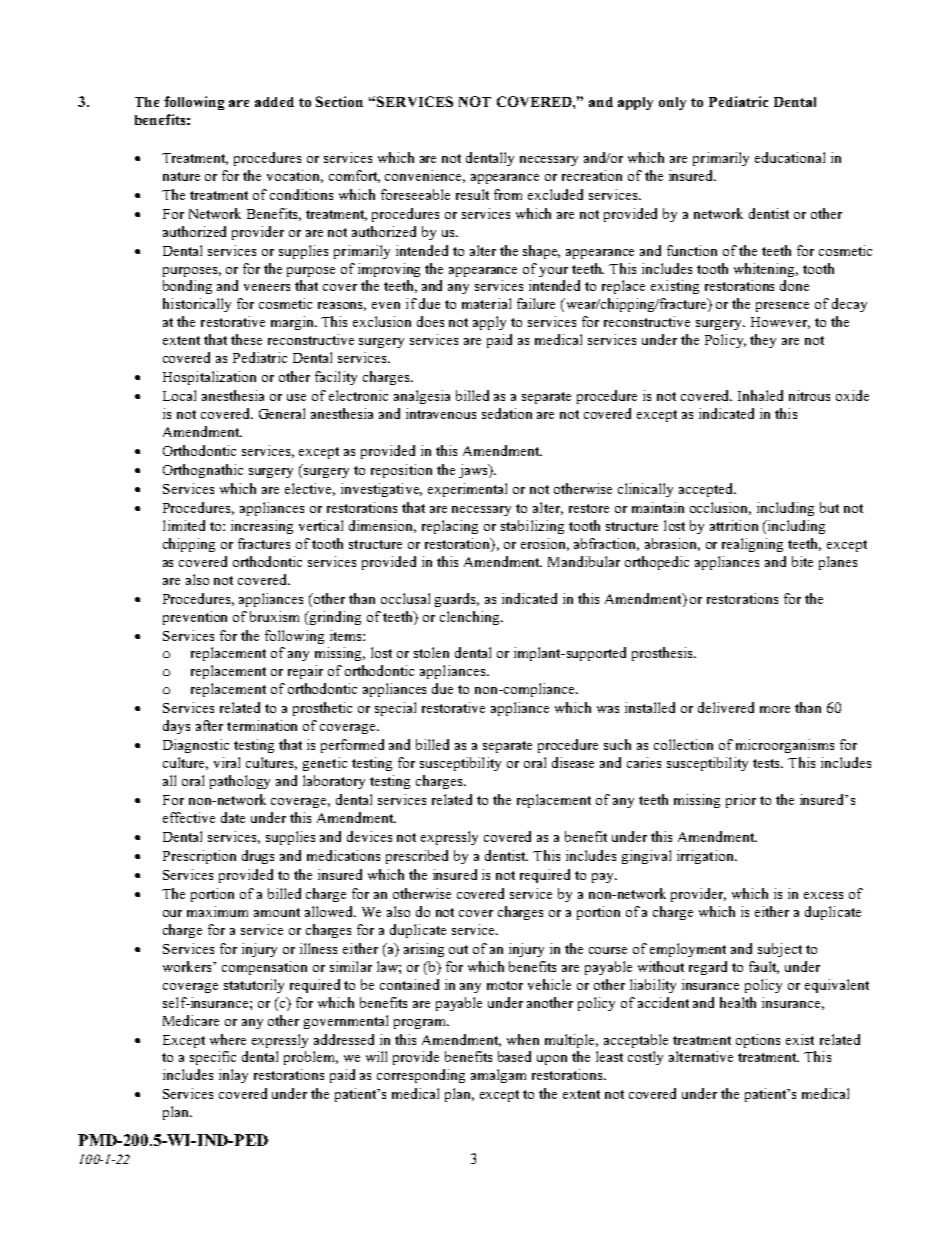  Describe the element at coordinates (274, 616) in the screenshot. I see `bruxism` at that location.
